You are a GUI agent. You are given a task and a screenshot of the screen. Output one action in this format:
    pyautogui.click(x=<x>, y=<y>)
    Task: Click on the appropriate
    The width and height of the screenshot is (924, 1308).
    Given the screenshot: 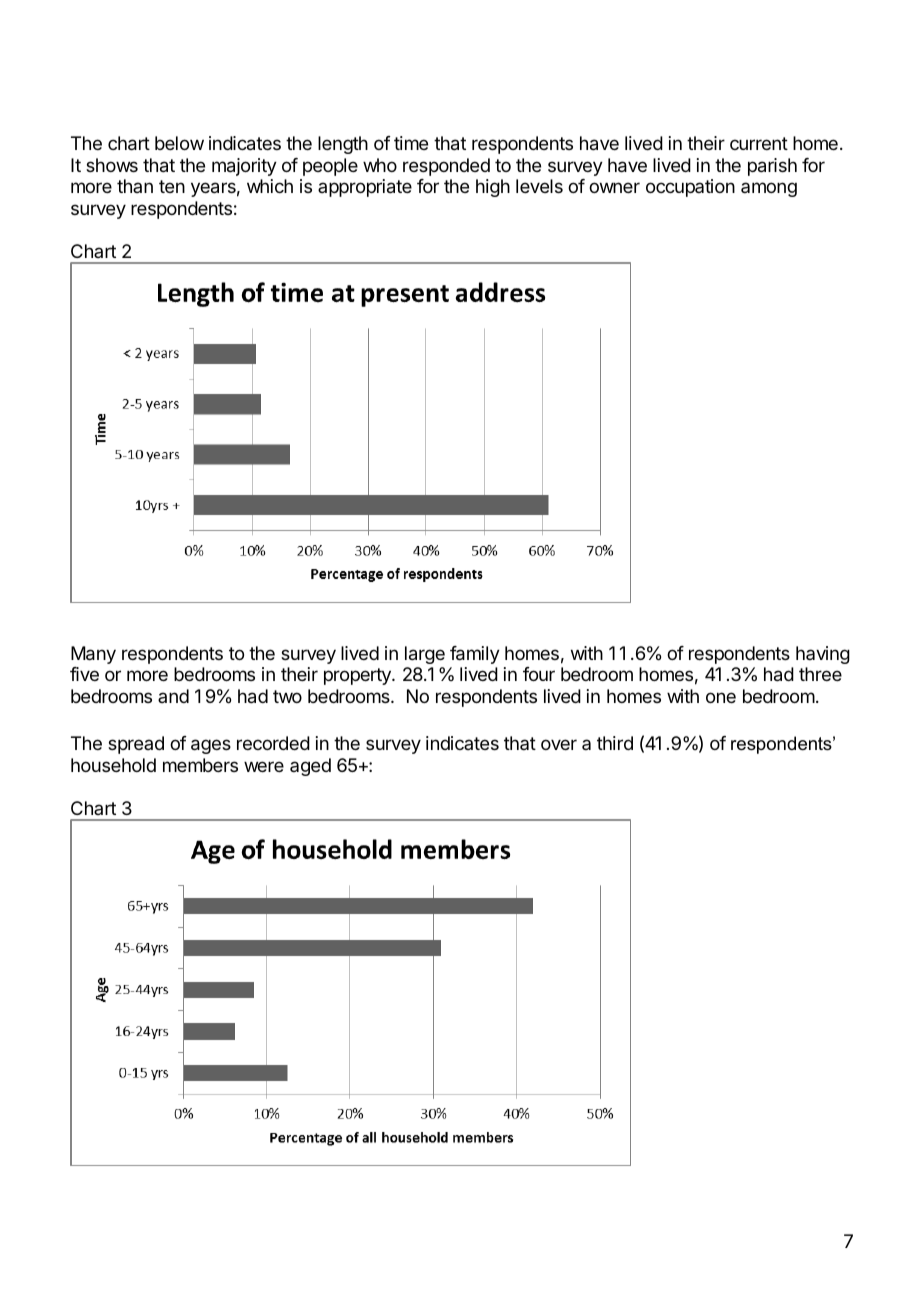 What is the action you would take?
    pyautogui.click(x=365, y=188)
